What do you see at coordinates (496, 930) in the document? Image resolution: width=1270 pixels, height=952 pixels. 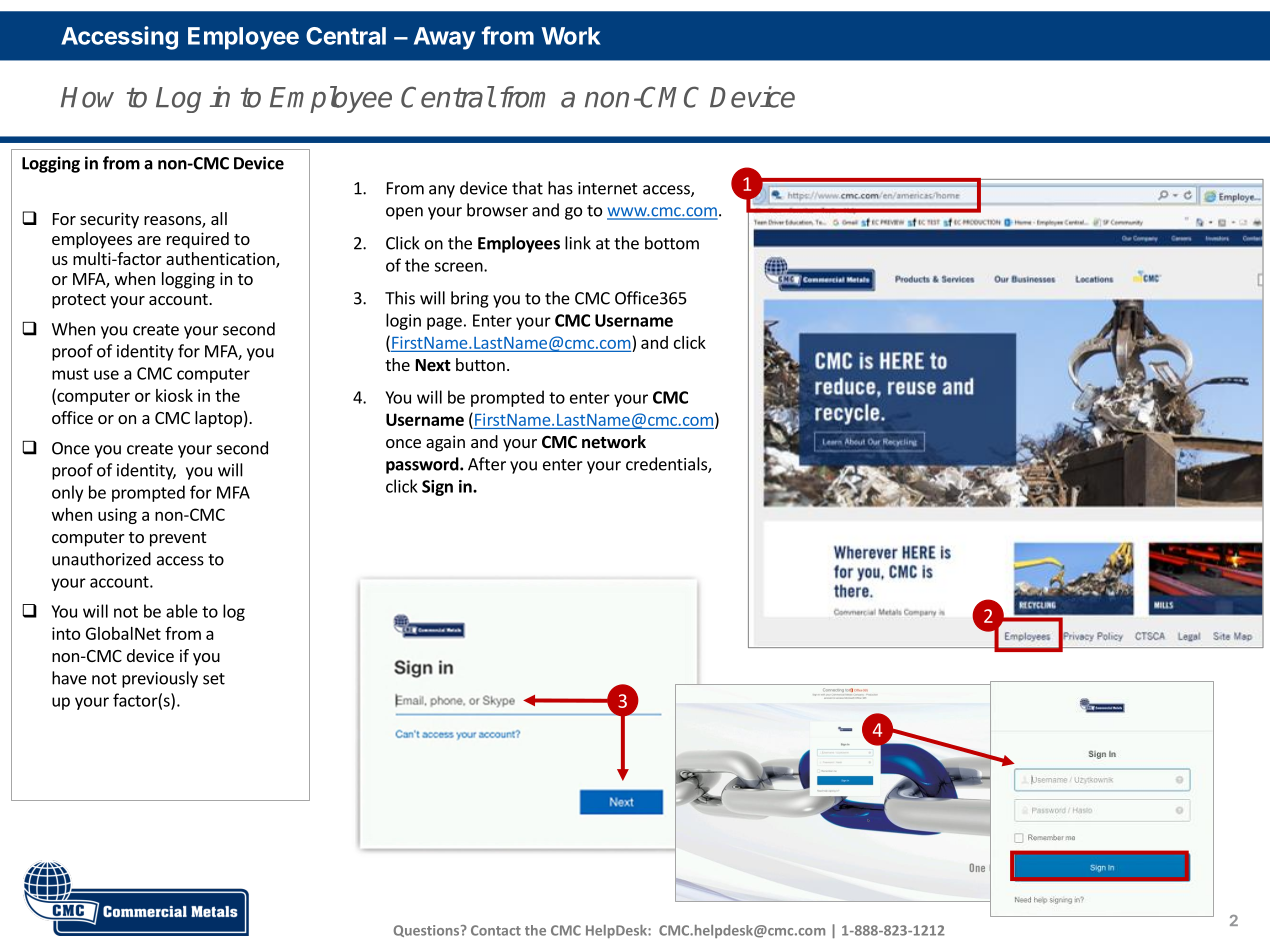 I see `Contact` at bounding box center [496, 930].
